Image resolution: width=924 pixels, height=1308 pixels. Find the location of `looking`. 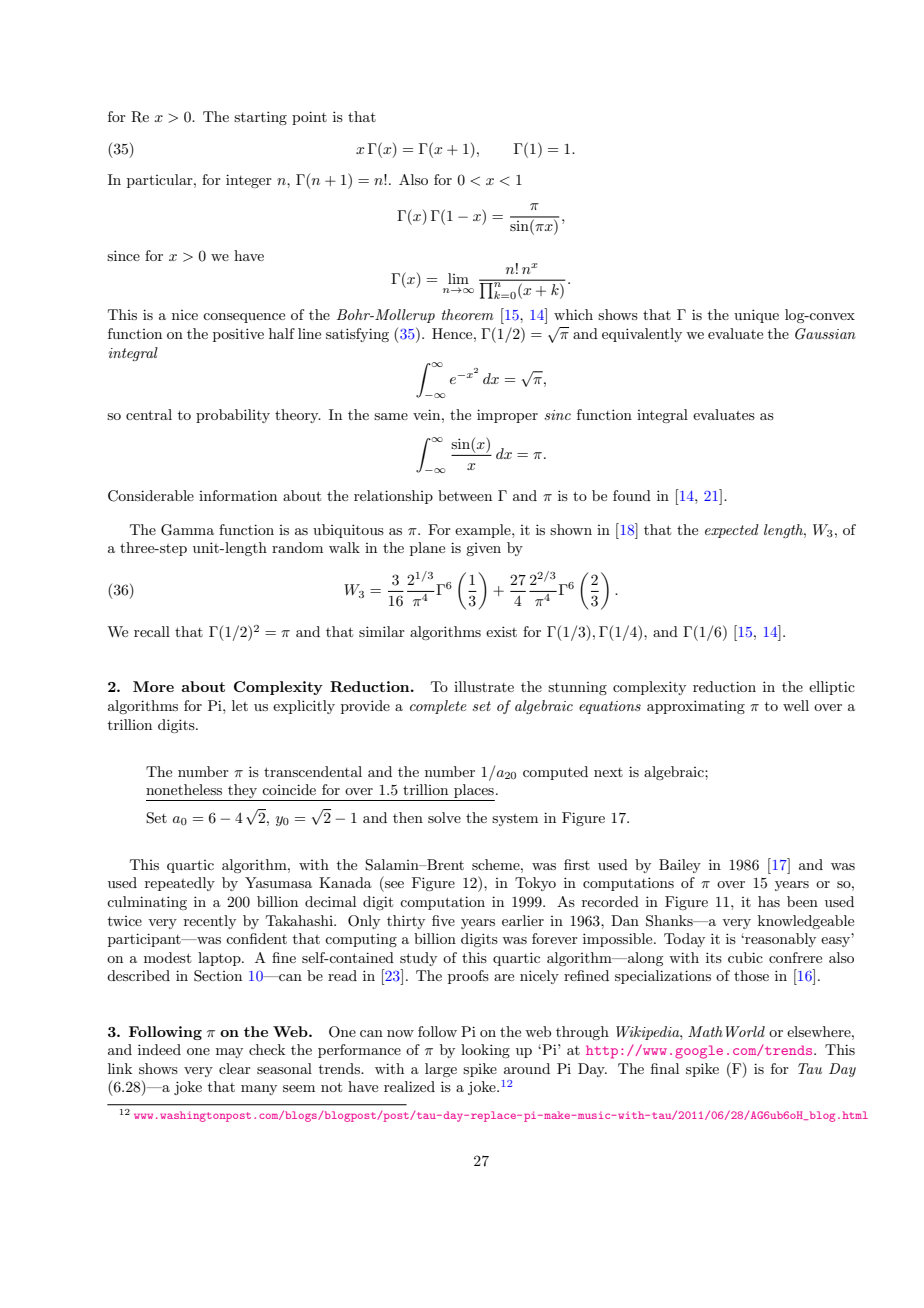

looking is located at coordinates (485, 1051).
